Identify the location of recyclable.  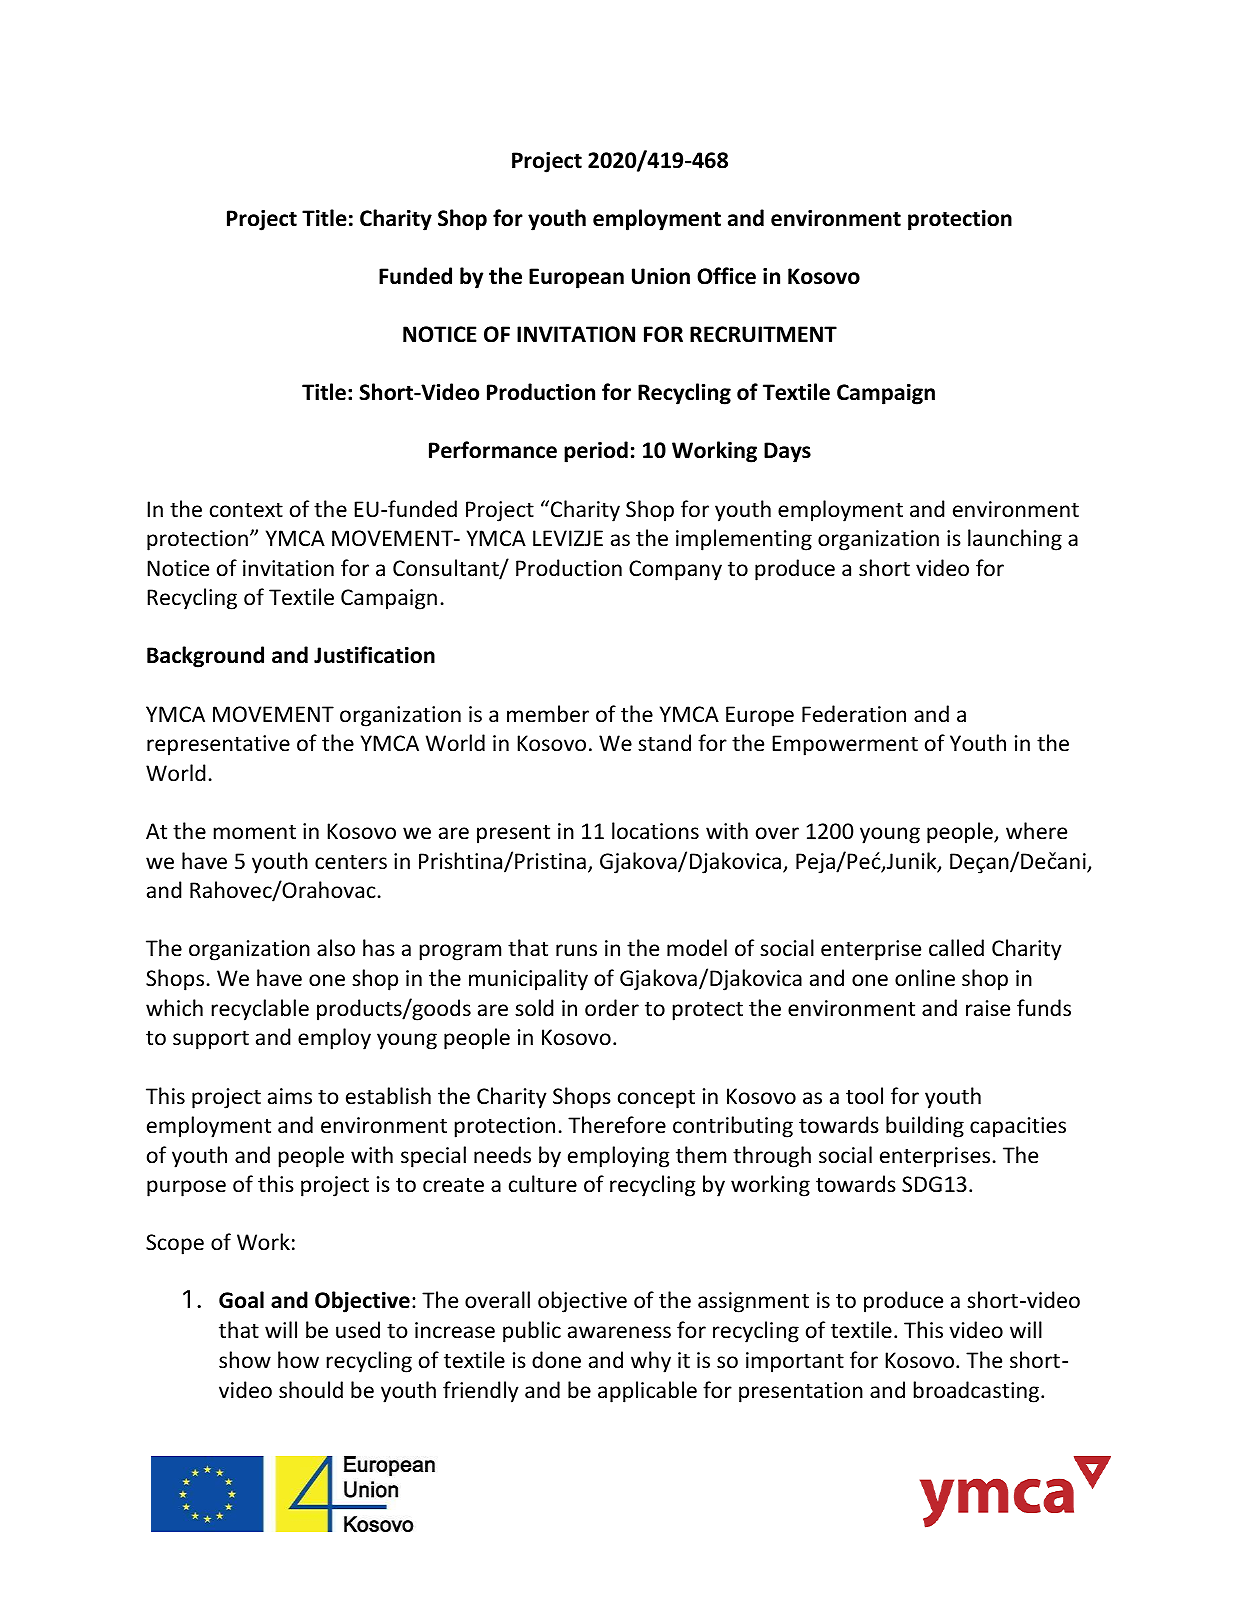
(260, 1010).
